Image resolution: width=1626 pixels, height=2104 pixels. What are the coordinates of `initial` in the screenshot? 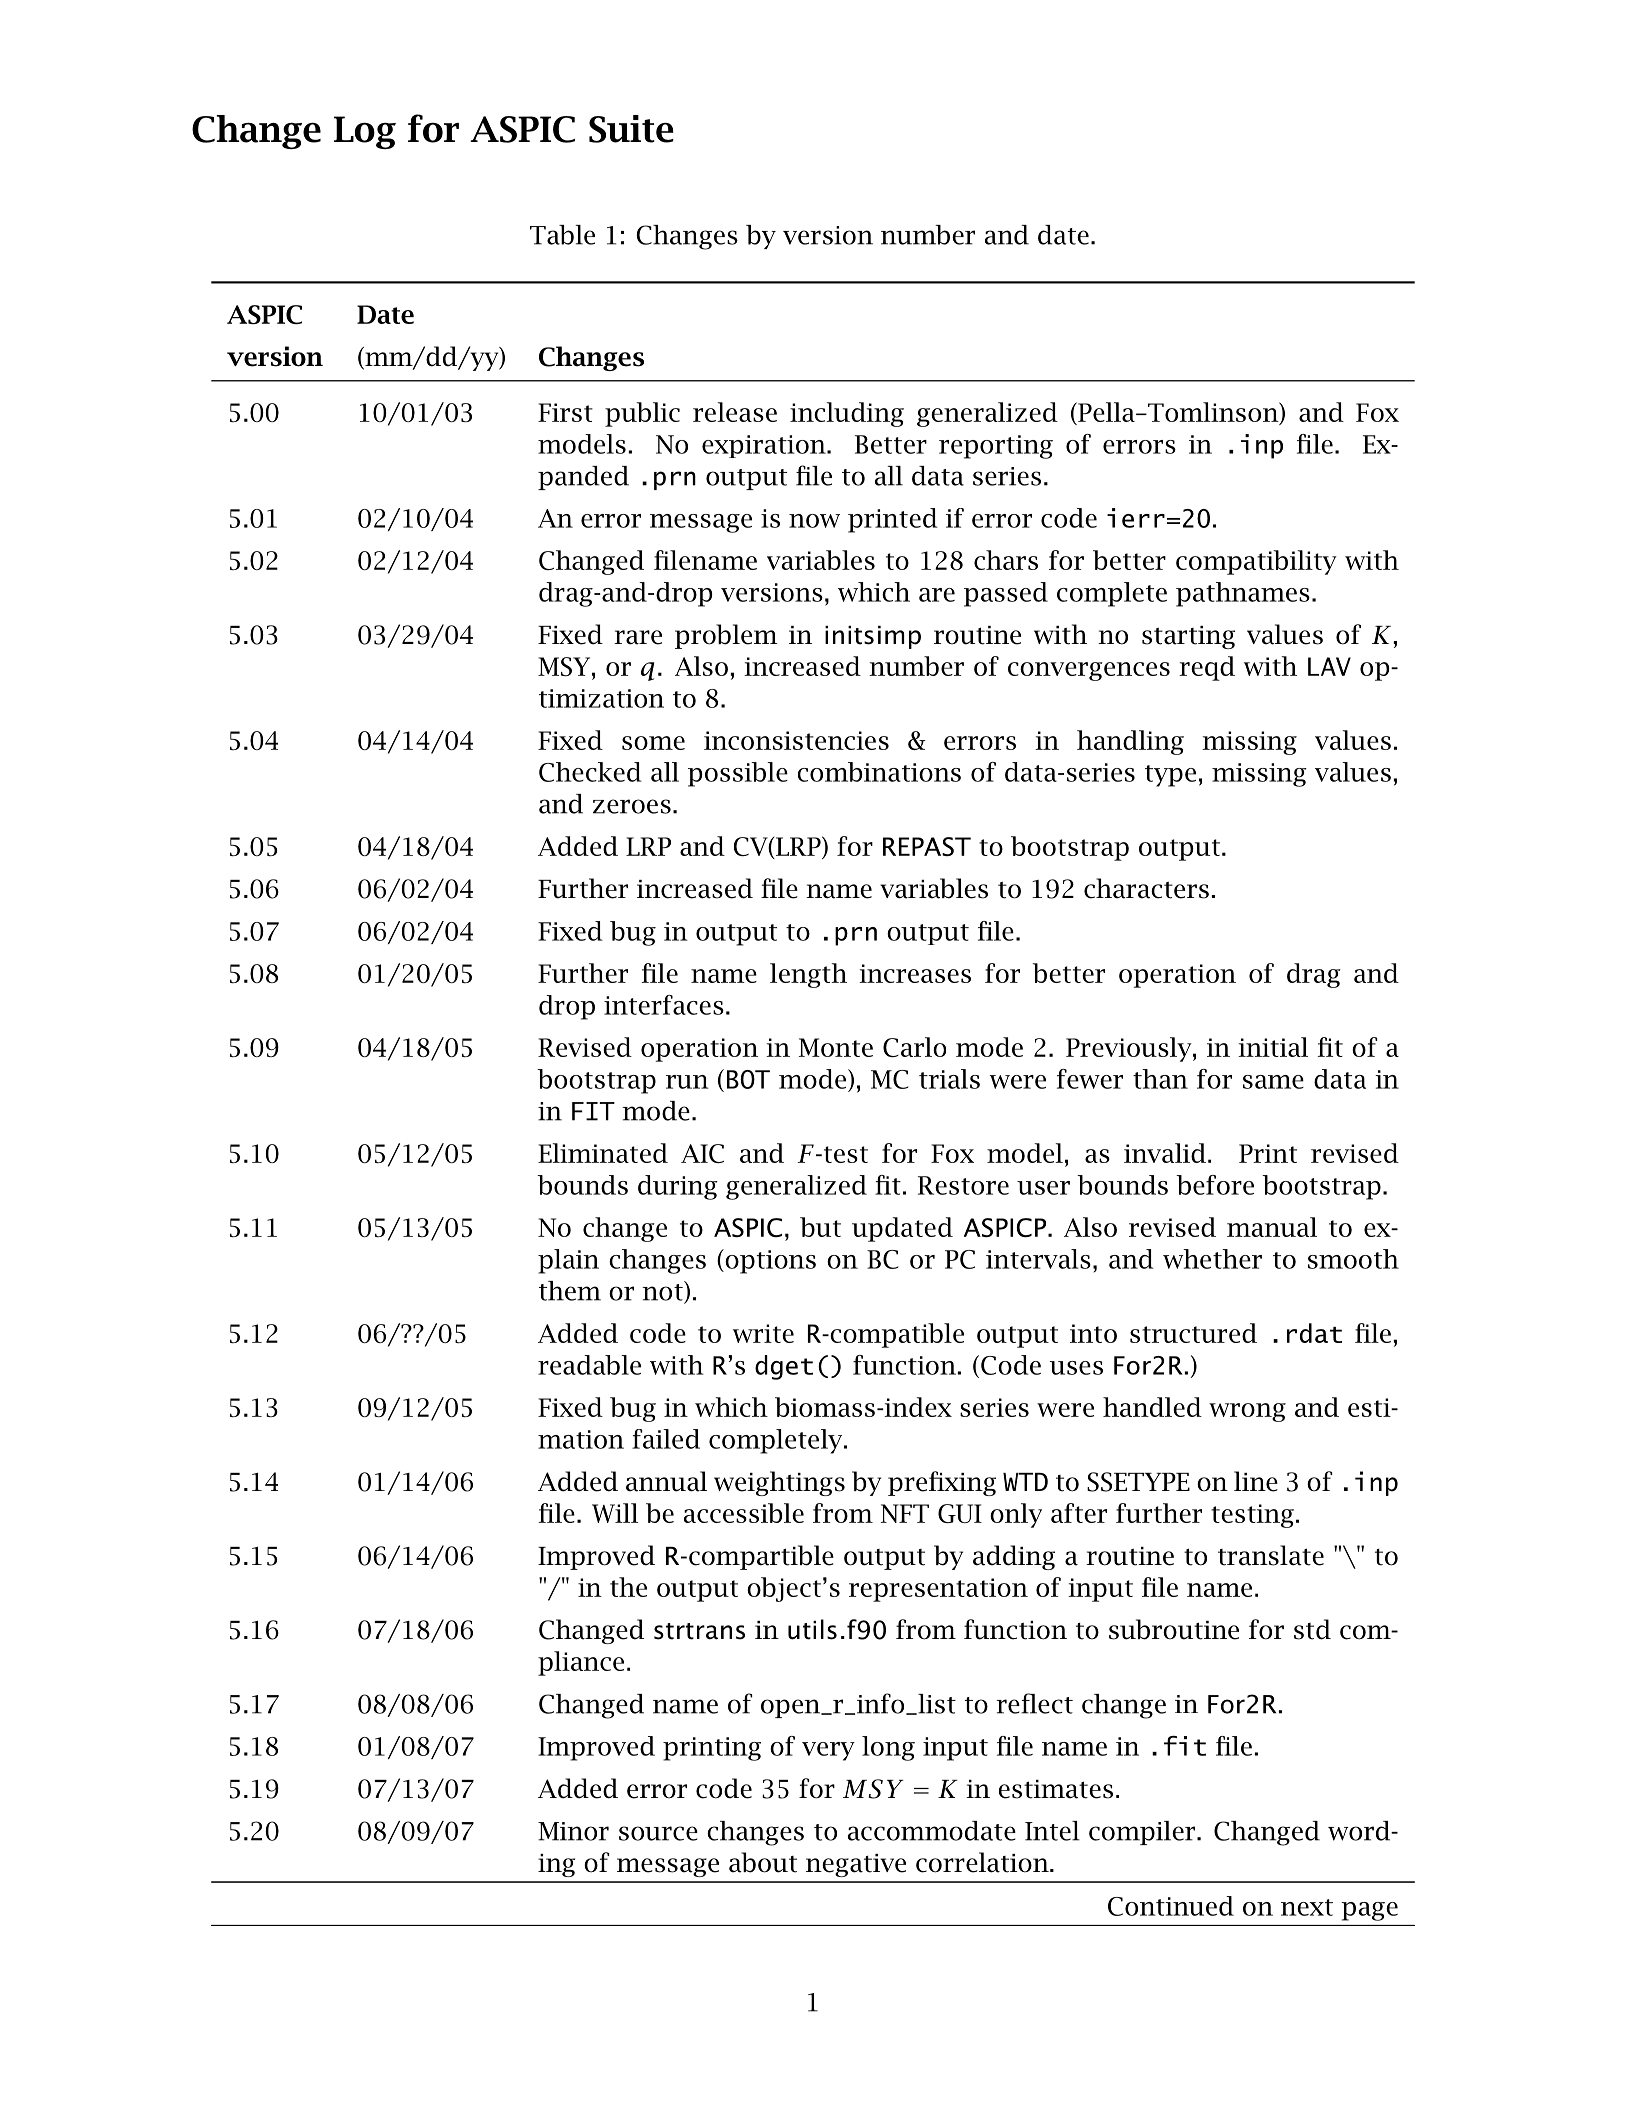 It's located at (1273, 1047).
